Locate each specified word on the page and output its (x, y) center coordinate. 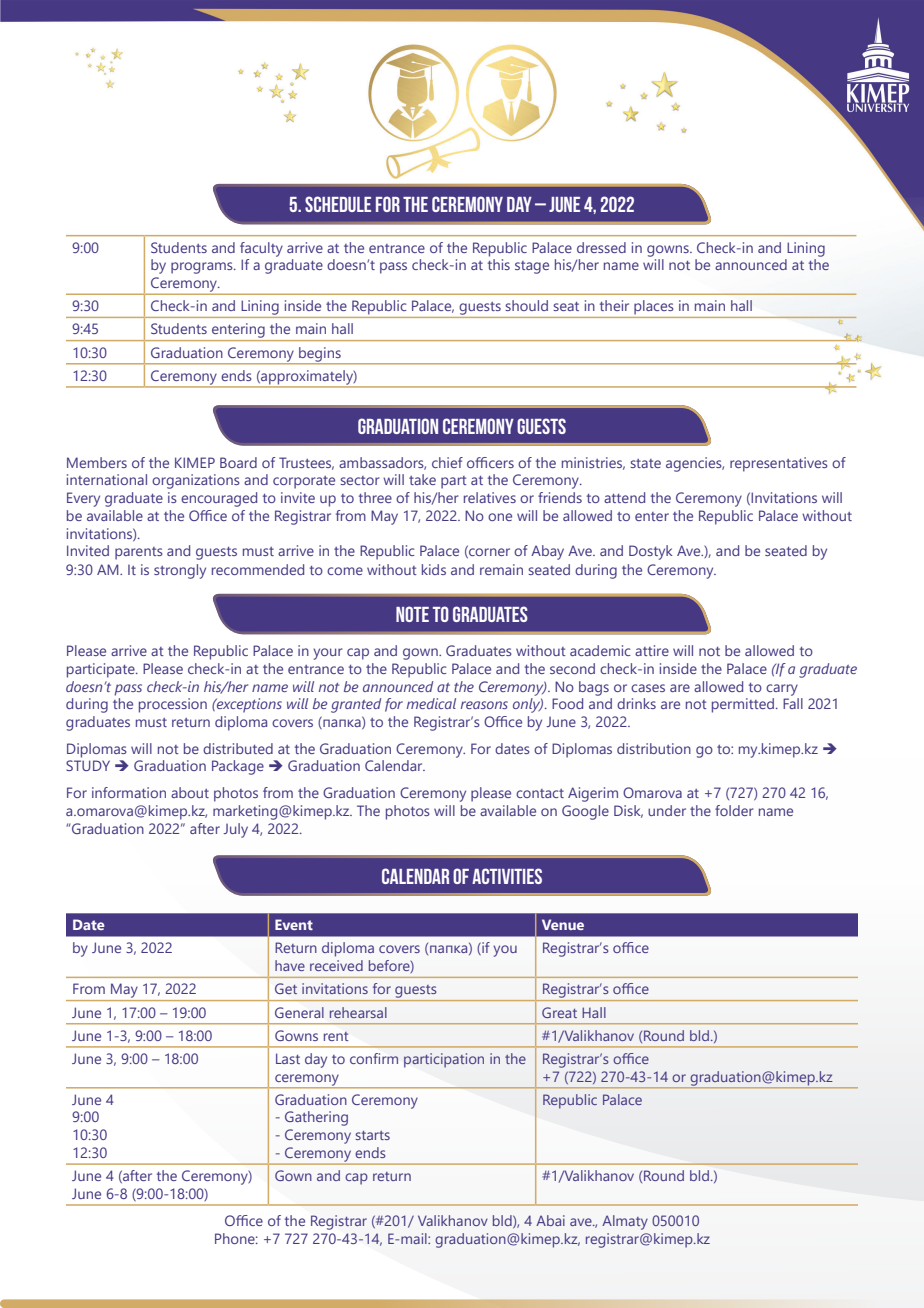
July (236, 830)
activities (507, 876)
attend (624, 497)
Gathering (316, 1118)
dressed (601, 247)
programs (203, 268)
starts (372, 1135)
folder (734, 810)
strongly (180, 571)
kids (434, 569)
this (499, 264)
